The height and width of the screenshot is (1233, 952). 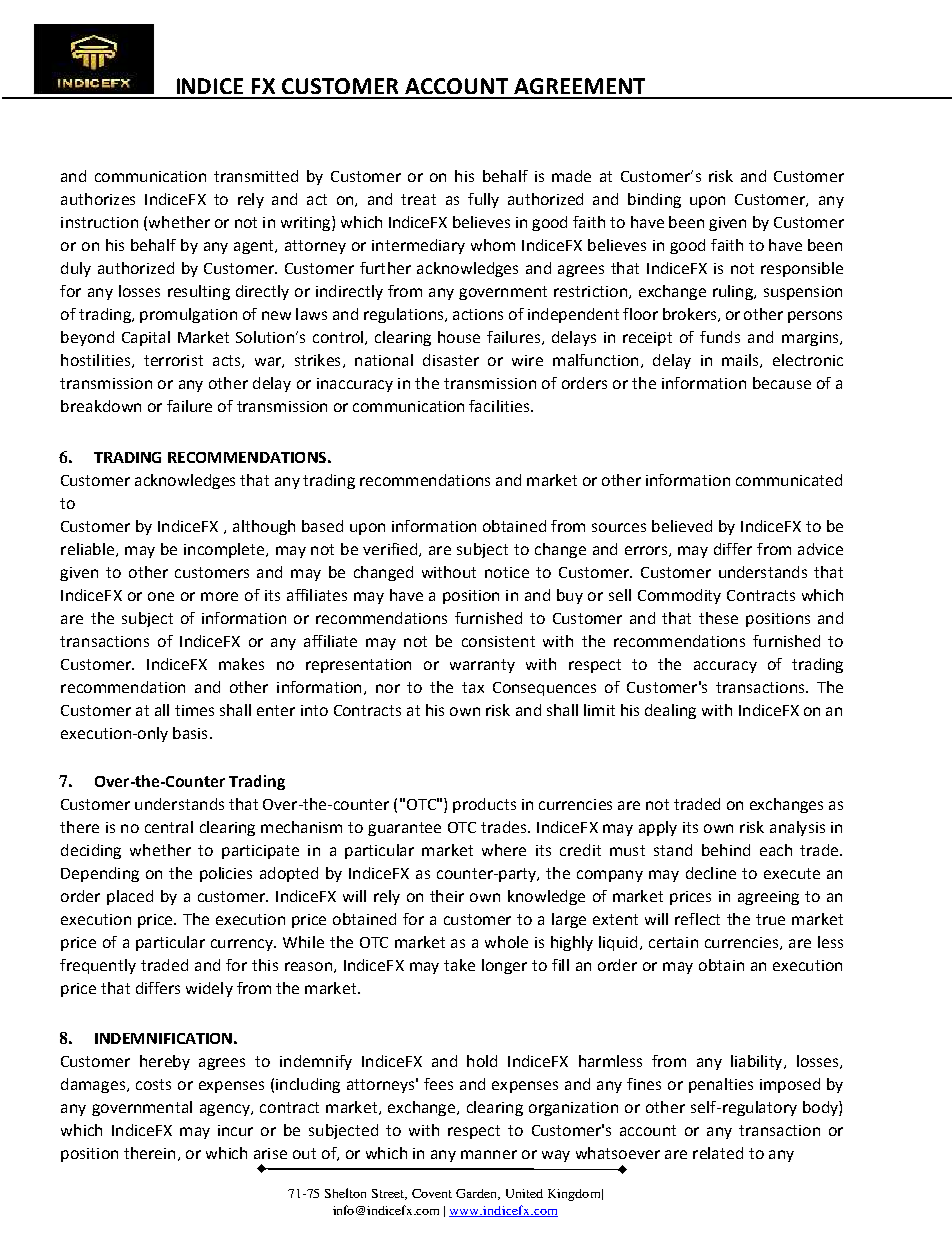 I want to click on incur, so click(x=235, y=1130).
